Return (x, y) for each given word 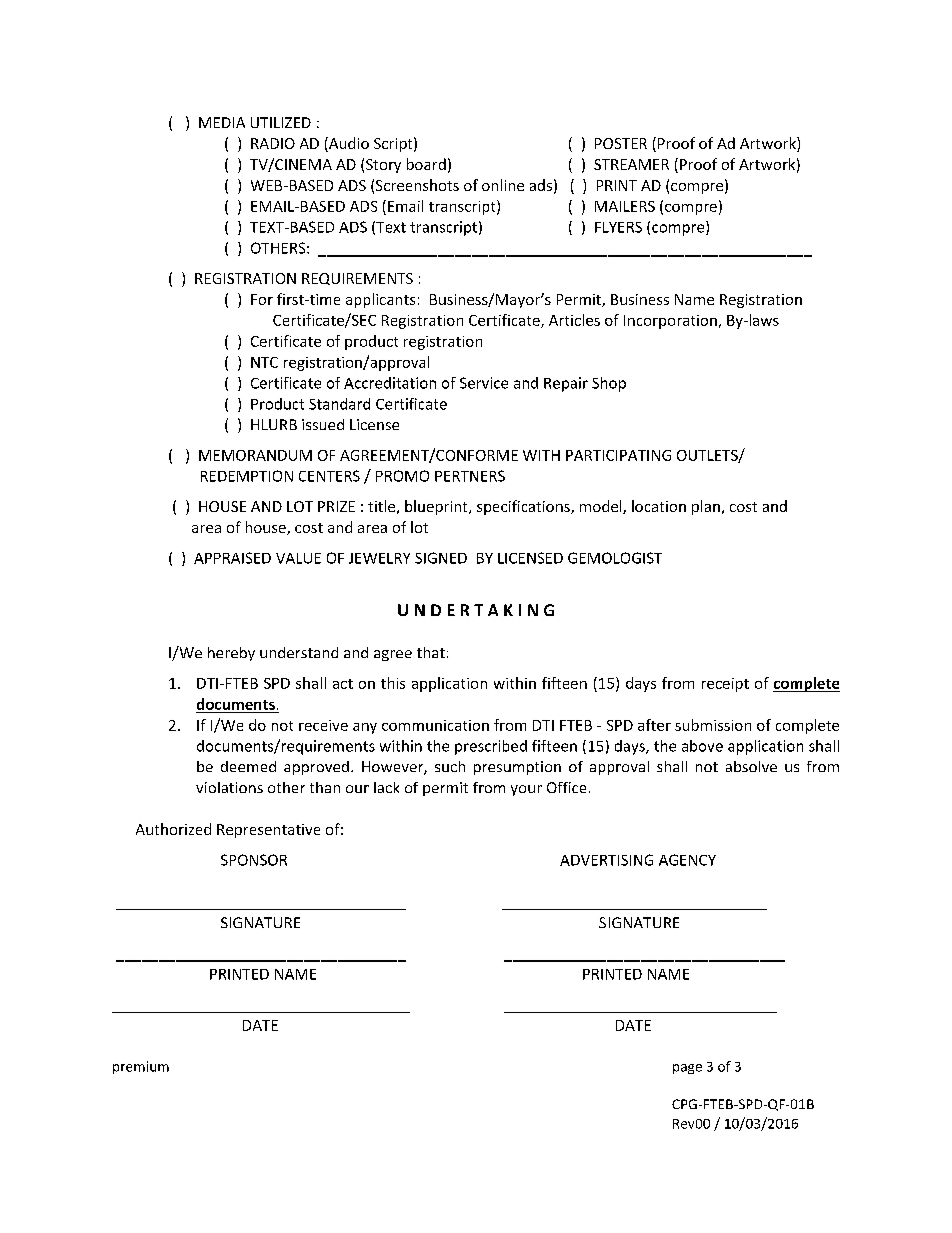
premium (141, 1067)
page (687, 1069)
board (426, 164)
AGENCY (687, 860)
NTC (264, 362)
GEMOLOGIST (615, 558)
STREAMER (631, 164)
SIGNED (441, 558)
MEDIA (222, 122)
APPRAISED (232, 558)
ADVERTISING (606, 860)
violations (229, 787)
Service (484, 383)
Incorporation (670, 322)
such (450, 766)
